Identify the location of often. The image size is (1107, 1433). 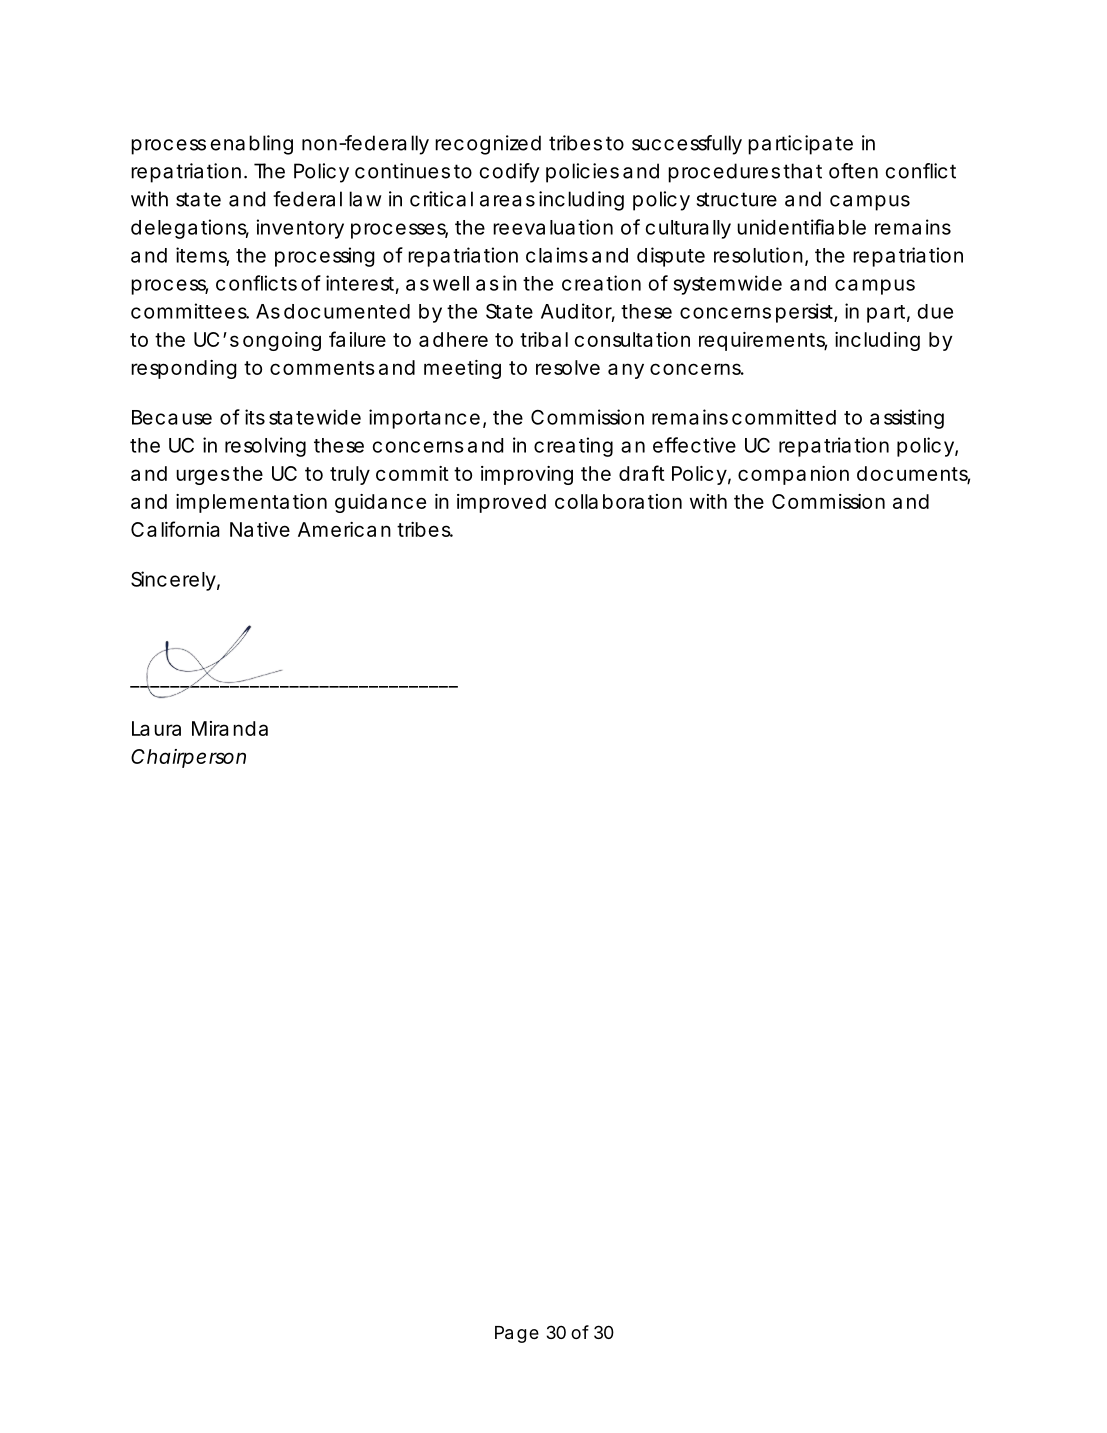
(853, 171).
